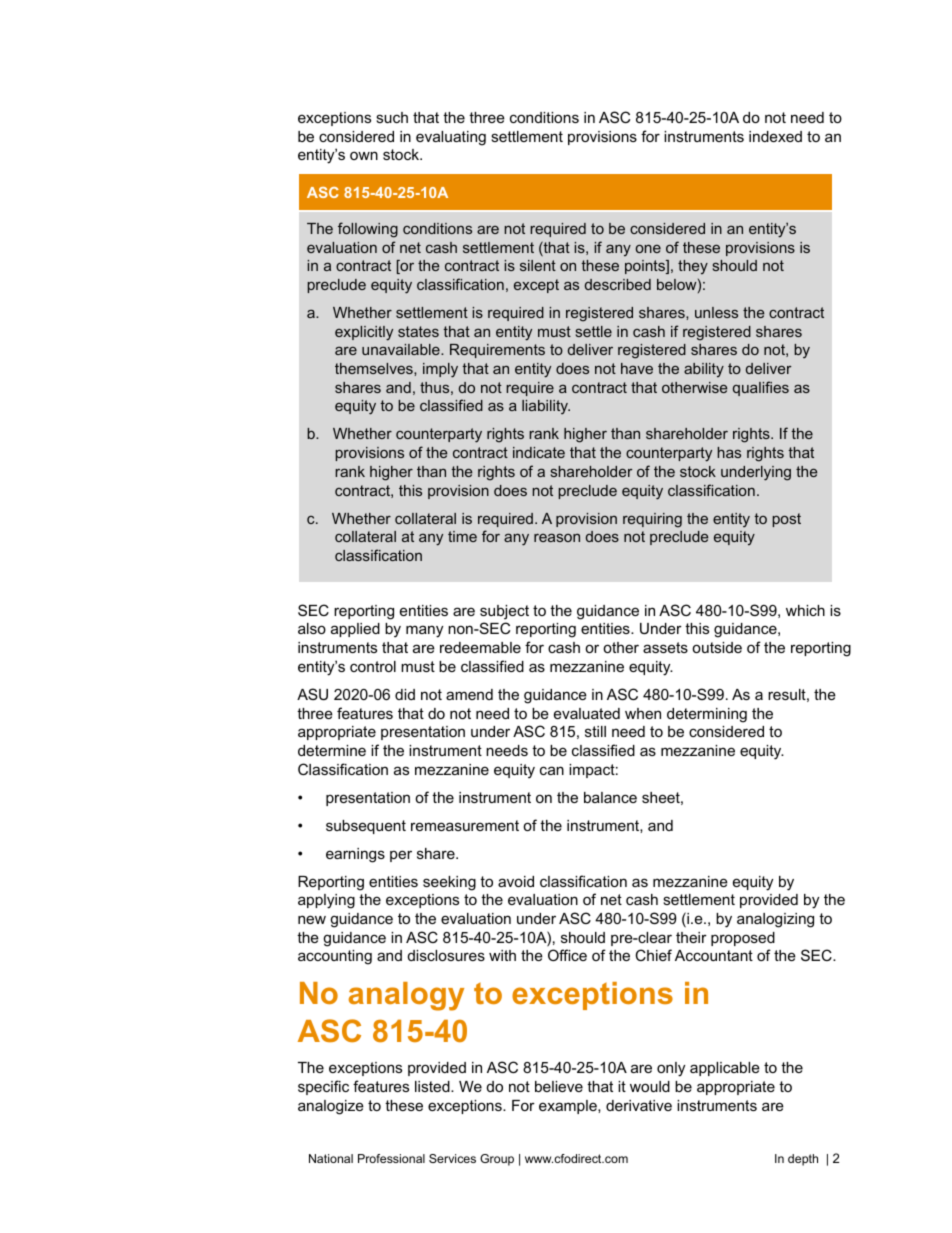  Describe the element at coordinates (375, 368) in the screenshot. I see `themselves` at that location.
